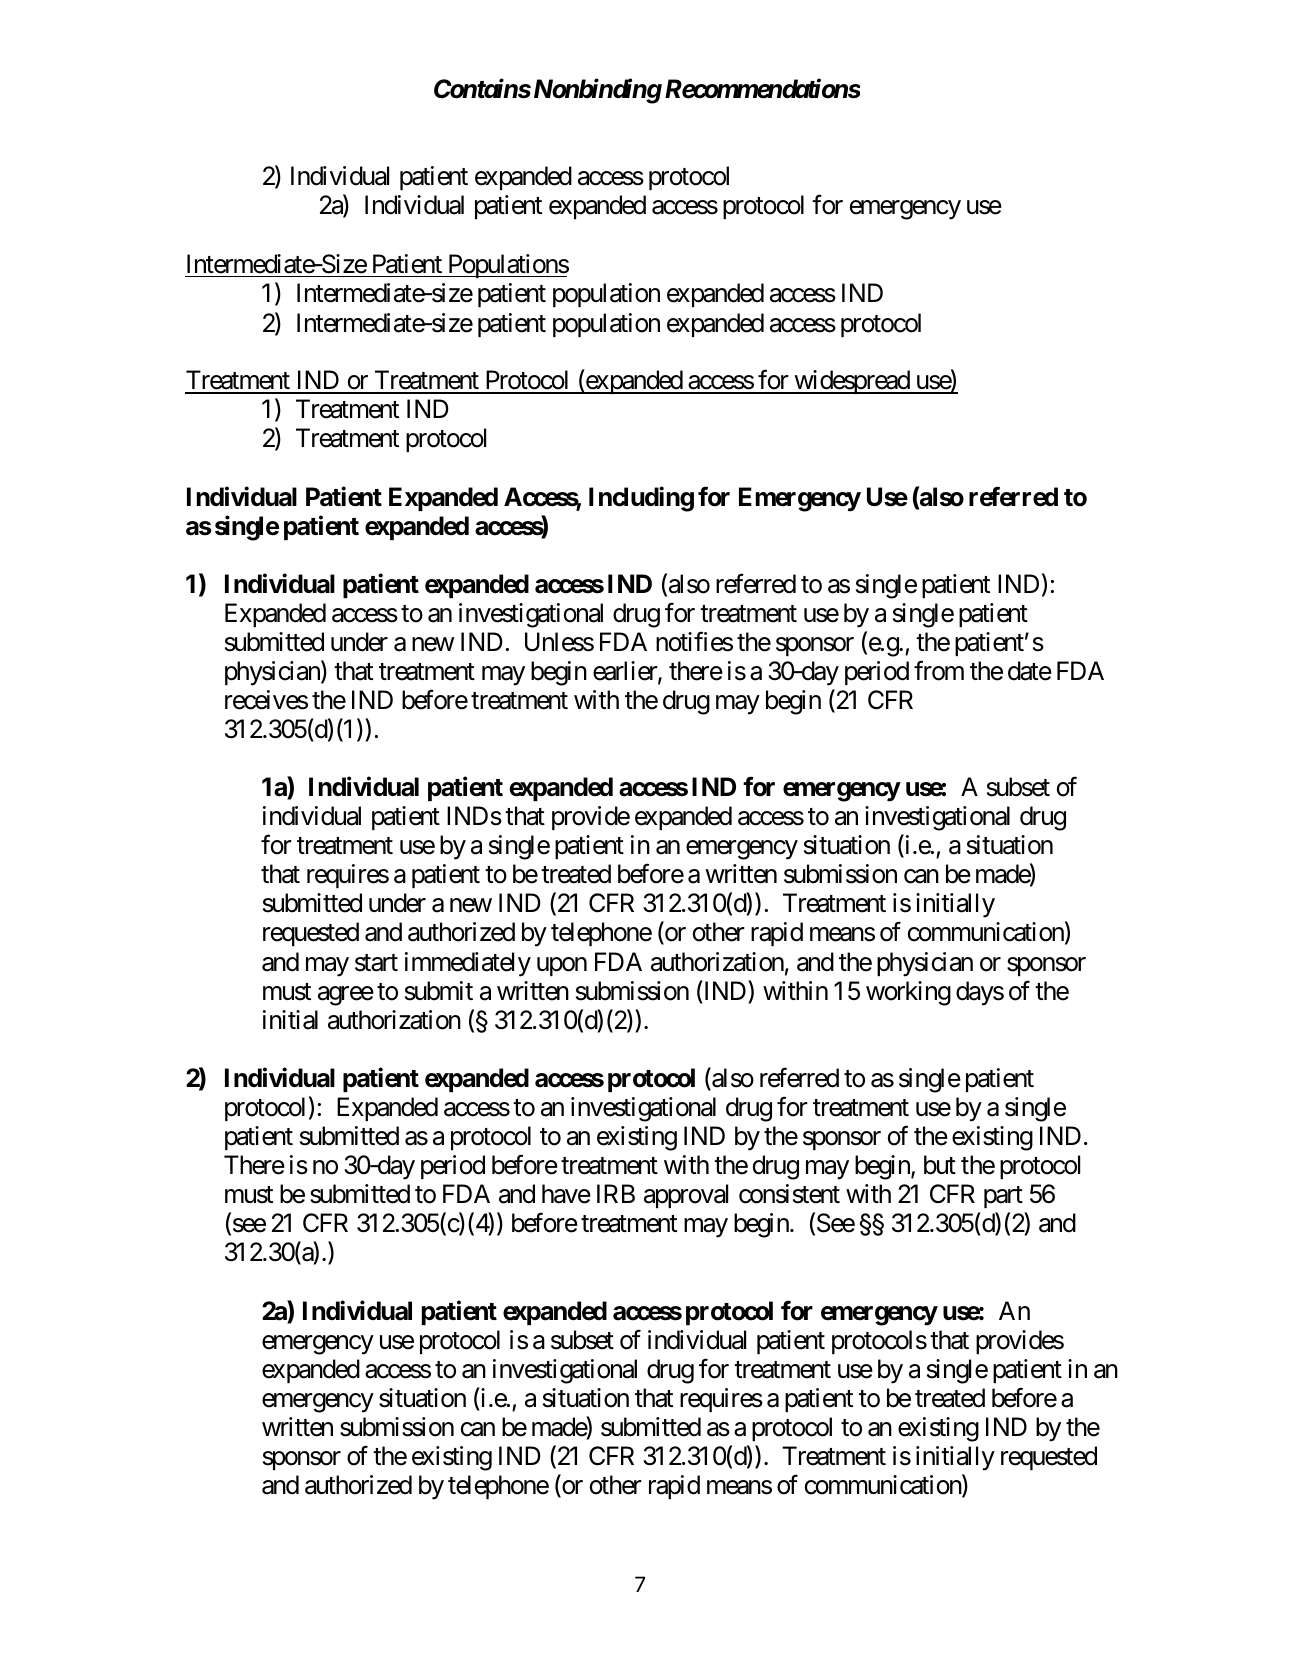  Describe the element at coordinates (562, 966) in the screenshot. I see `upon` at that location.
